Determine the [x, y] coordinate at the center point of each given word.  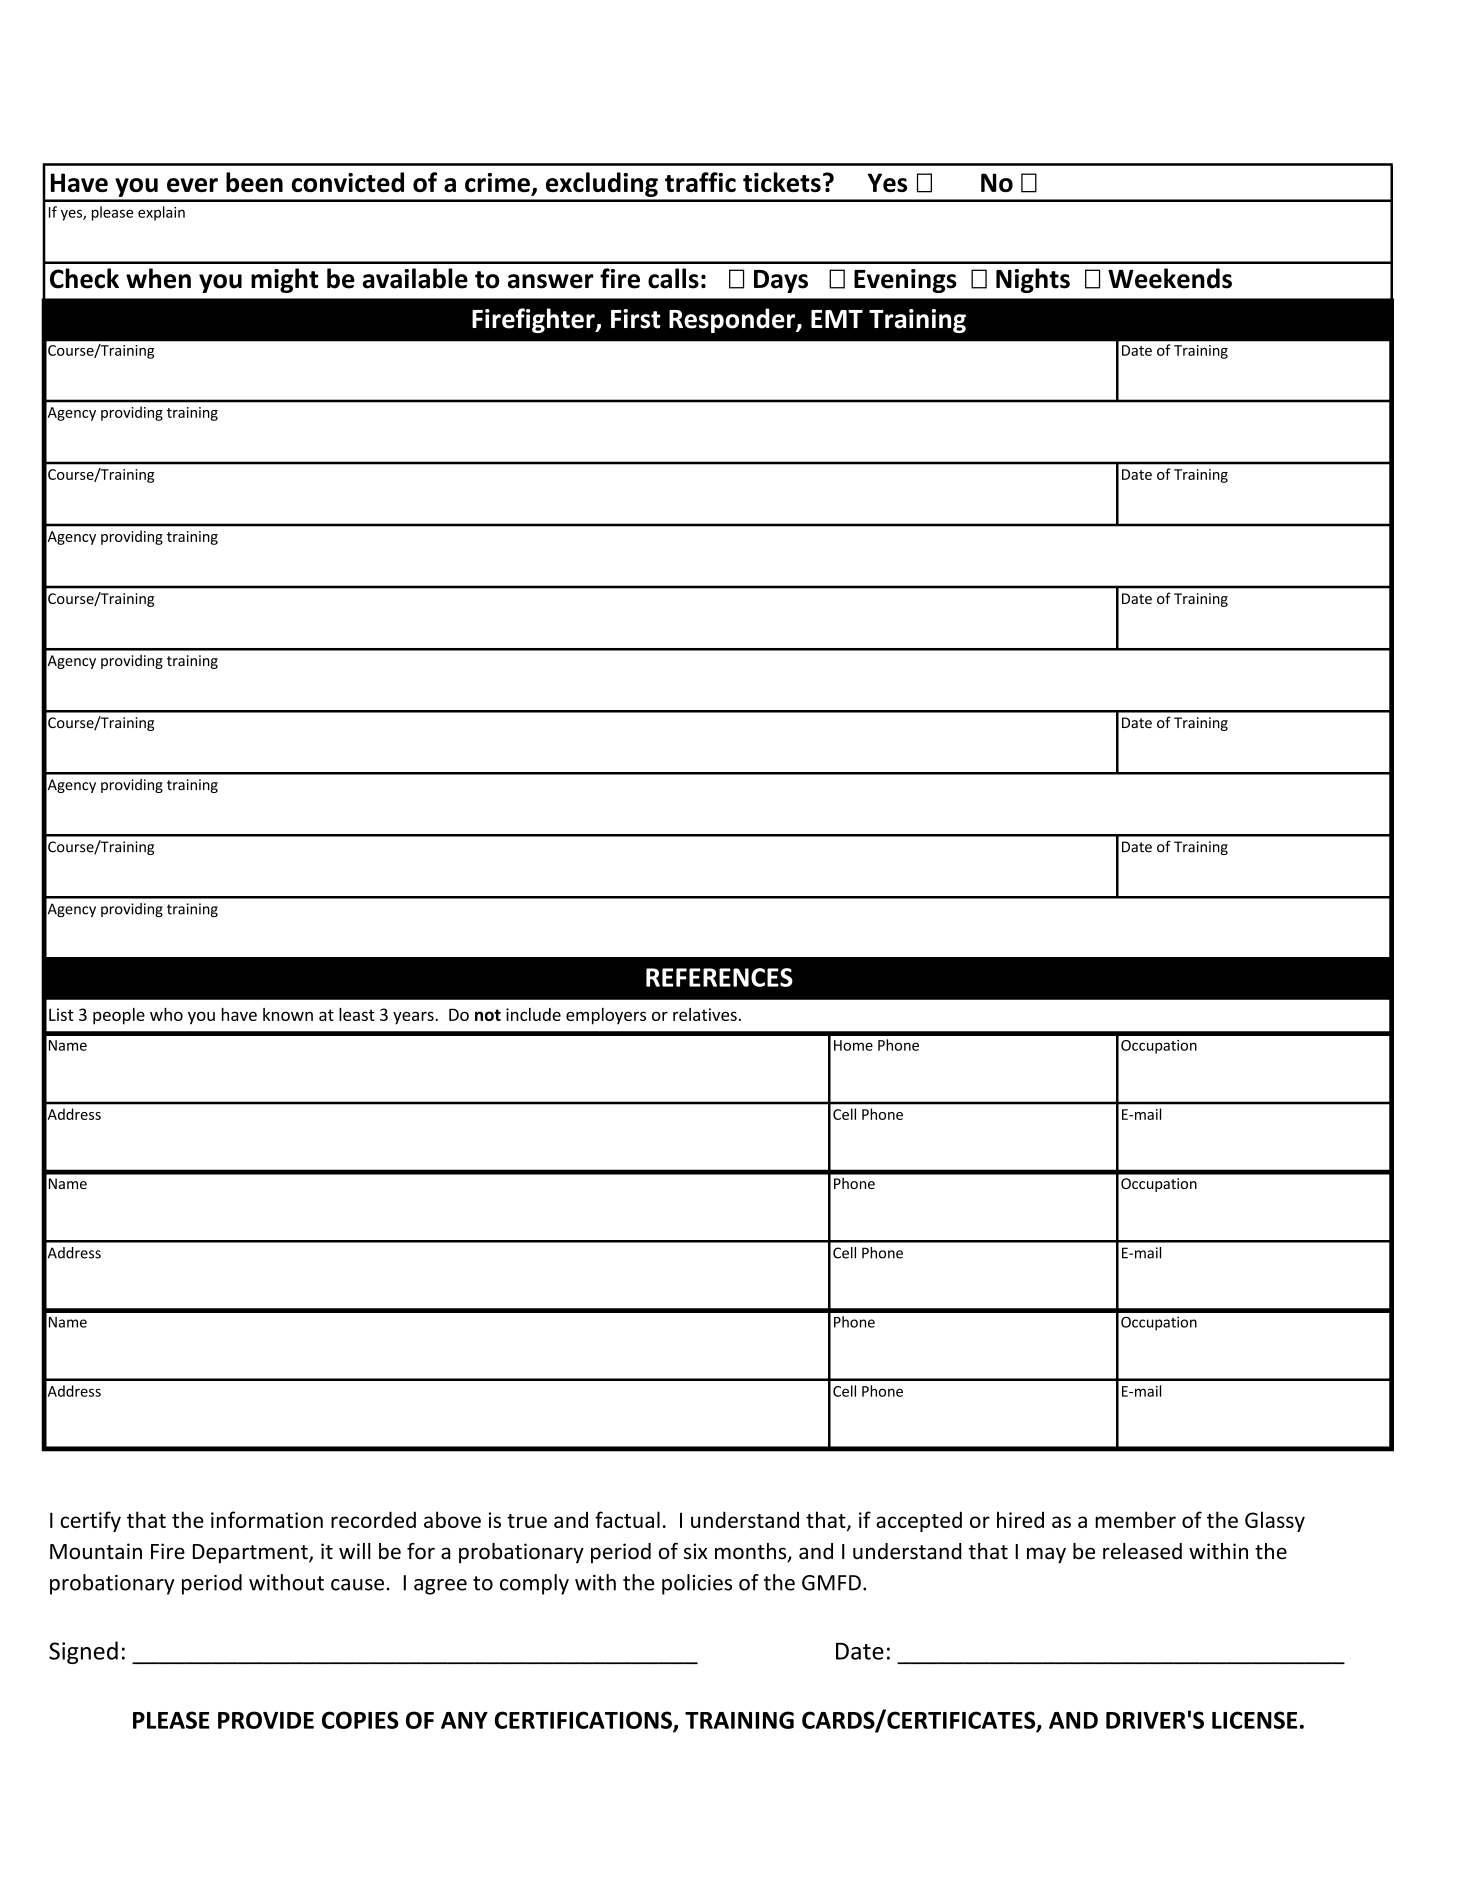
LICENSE [1254, 1720]
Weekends [1170, 278]
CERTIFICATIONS [584, 1721]
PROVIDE [266, 1720]
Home [853, 1045]
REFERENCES [719, 977]
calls [673, 278]
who [166, 1014]
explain [161, 213]
